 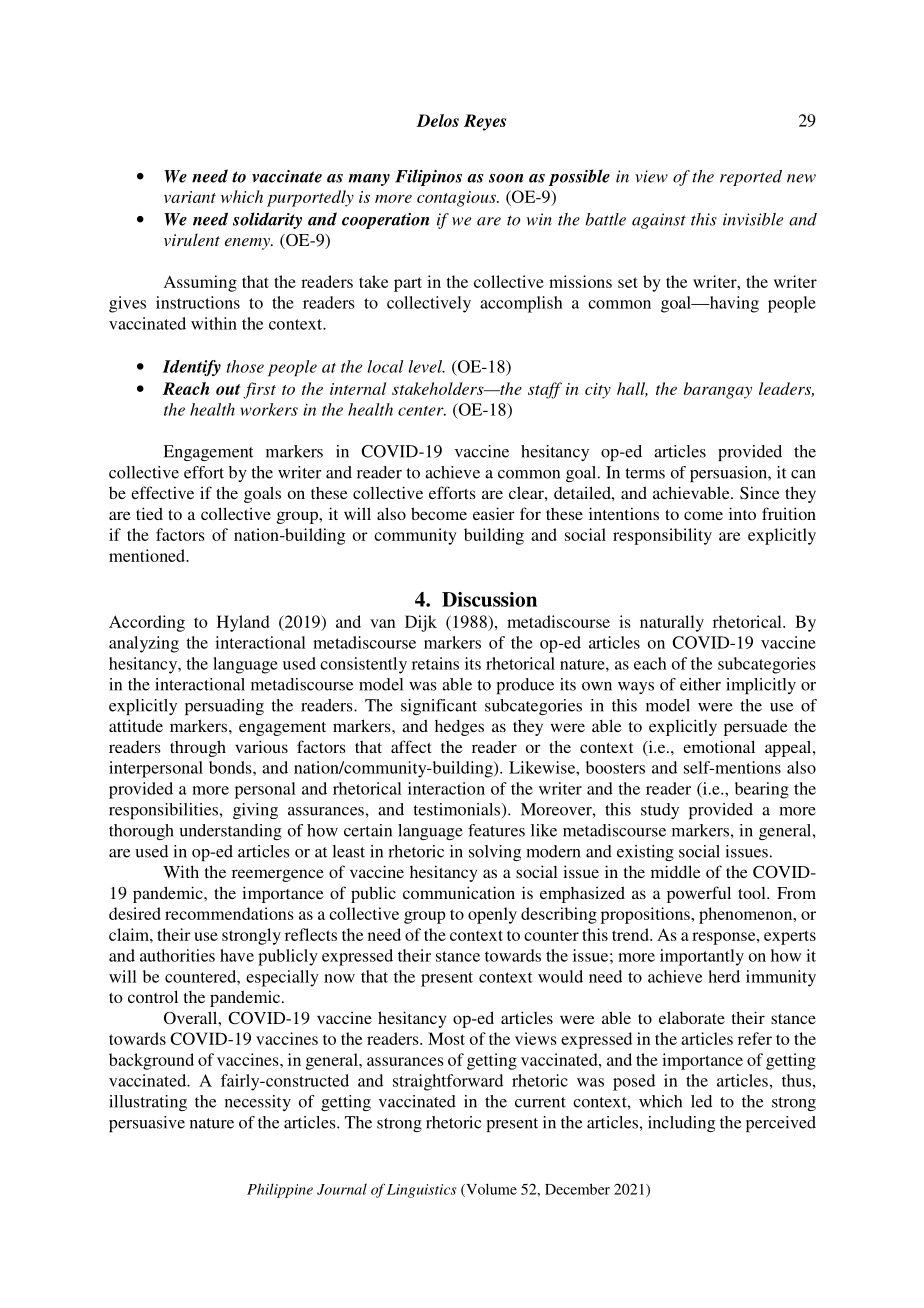 I want to click on variant, so click(x=190, y=197).
